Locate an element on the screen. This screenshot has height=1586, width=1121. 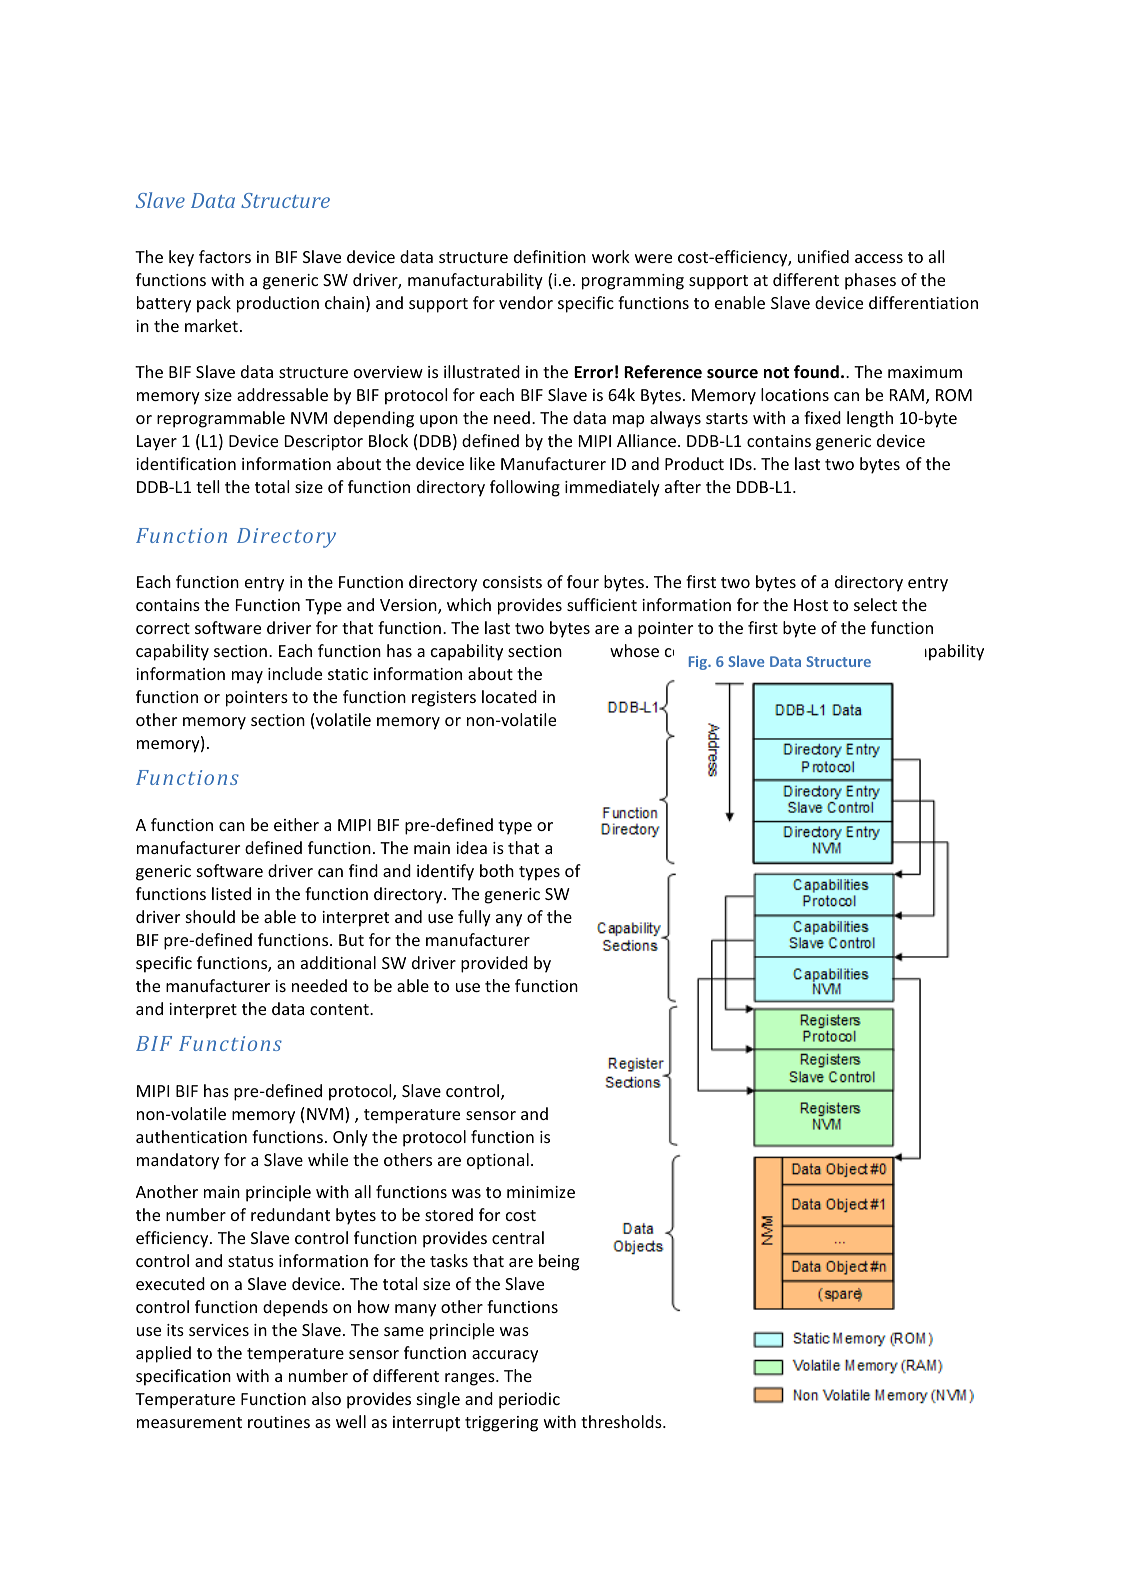
pack is located at coordinates (214, 304).
